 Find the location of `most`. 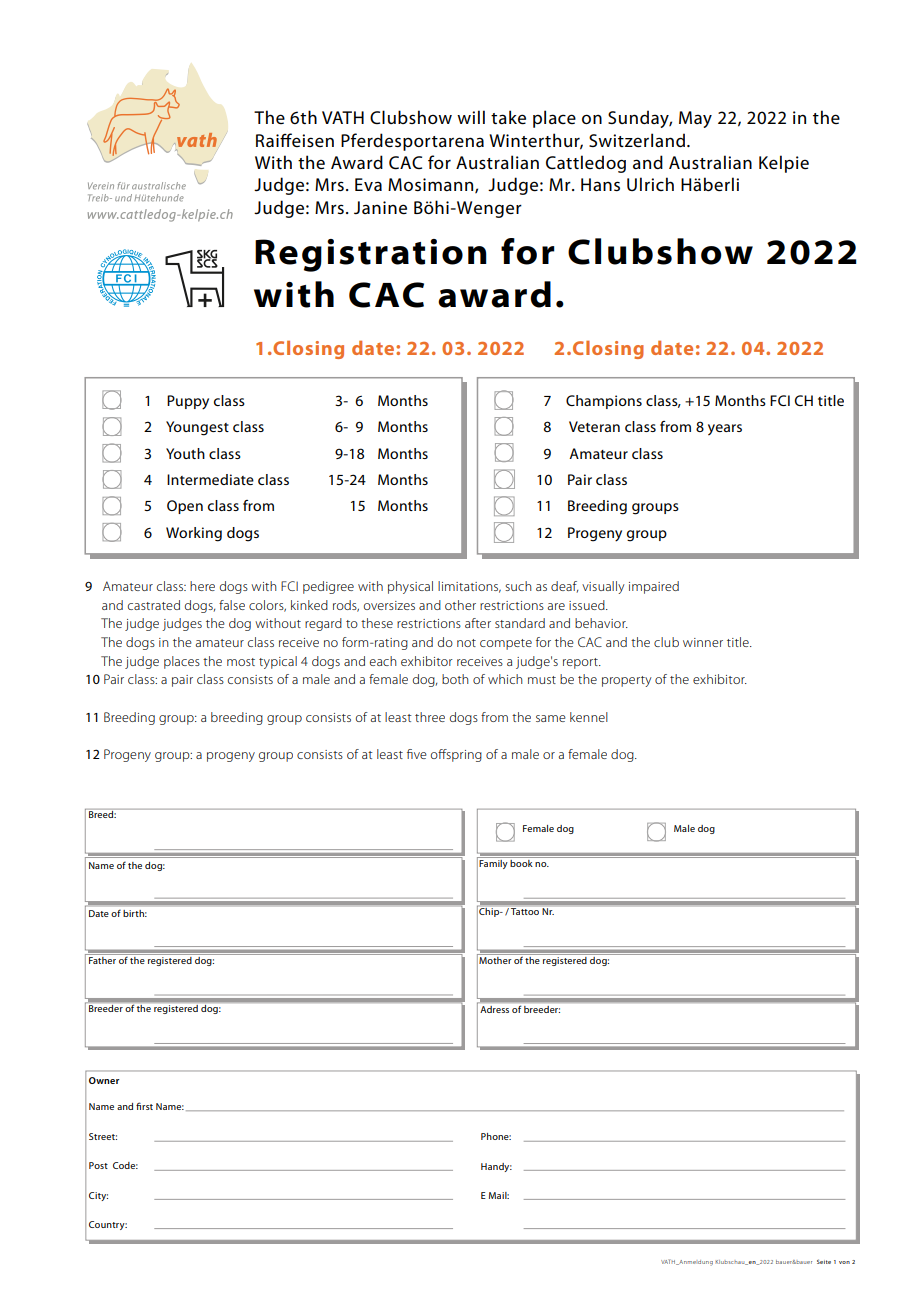

most is located at coordinates (241, 662).
